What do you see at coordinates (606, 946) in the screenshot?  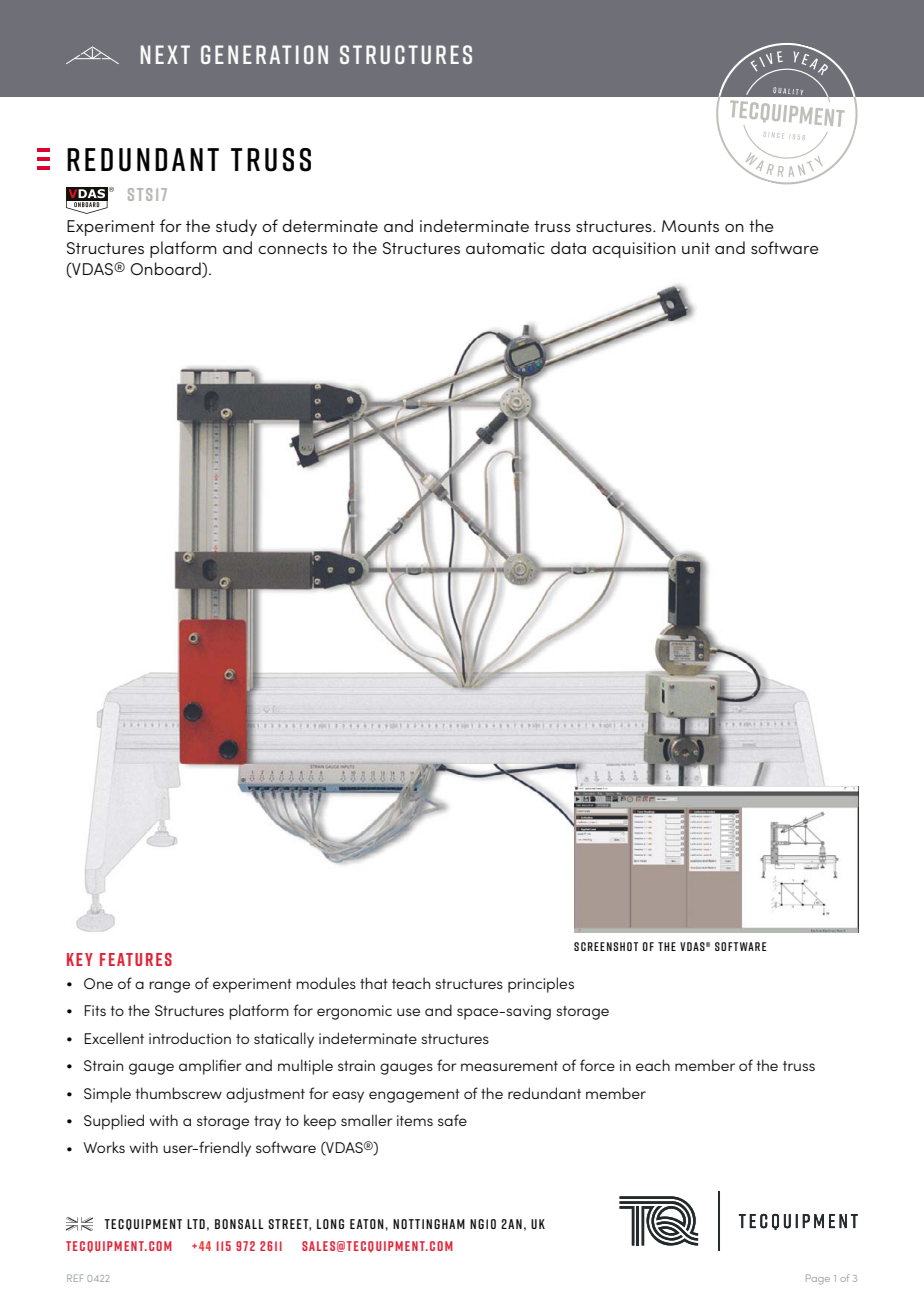 I see `Screenshot` at bounding box center [606, 946].
